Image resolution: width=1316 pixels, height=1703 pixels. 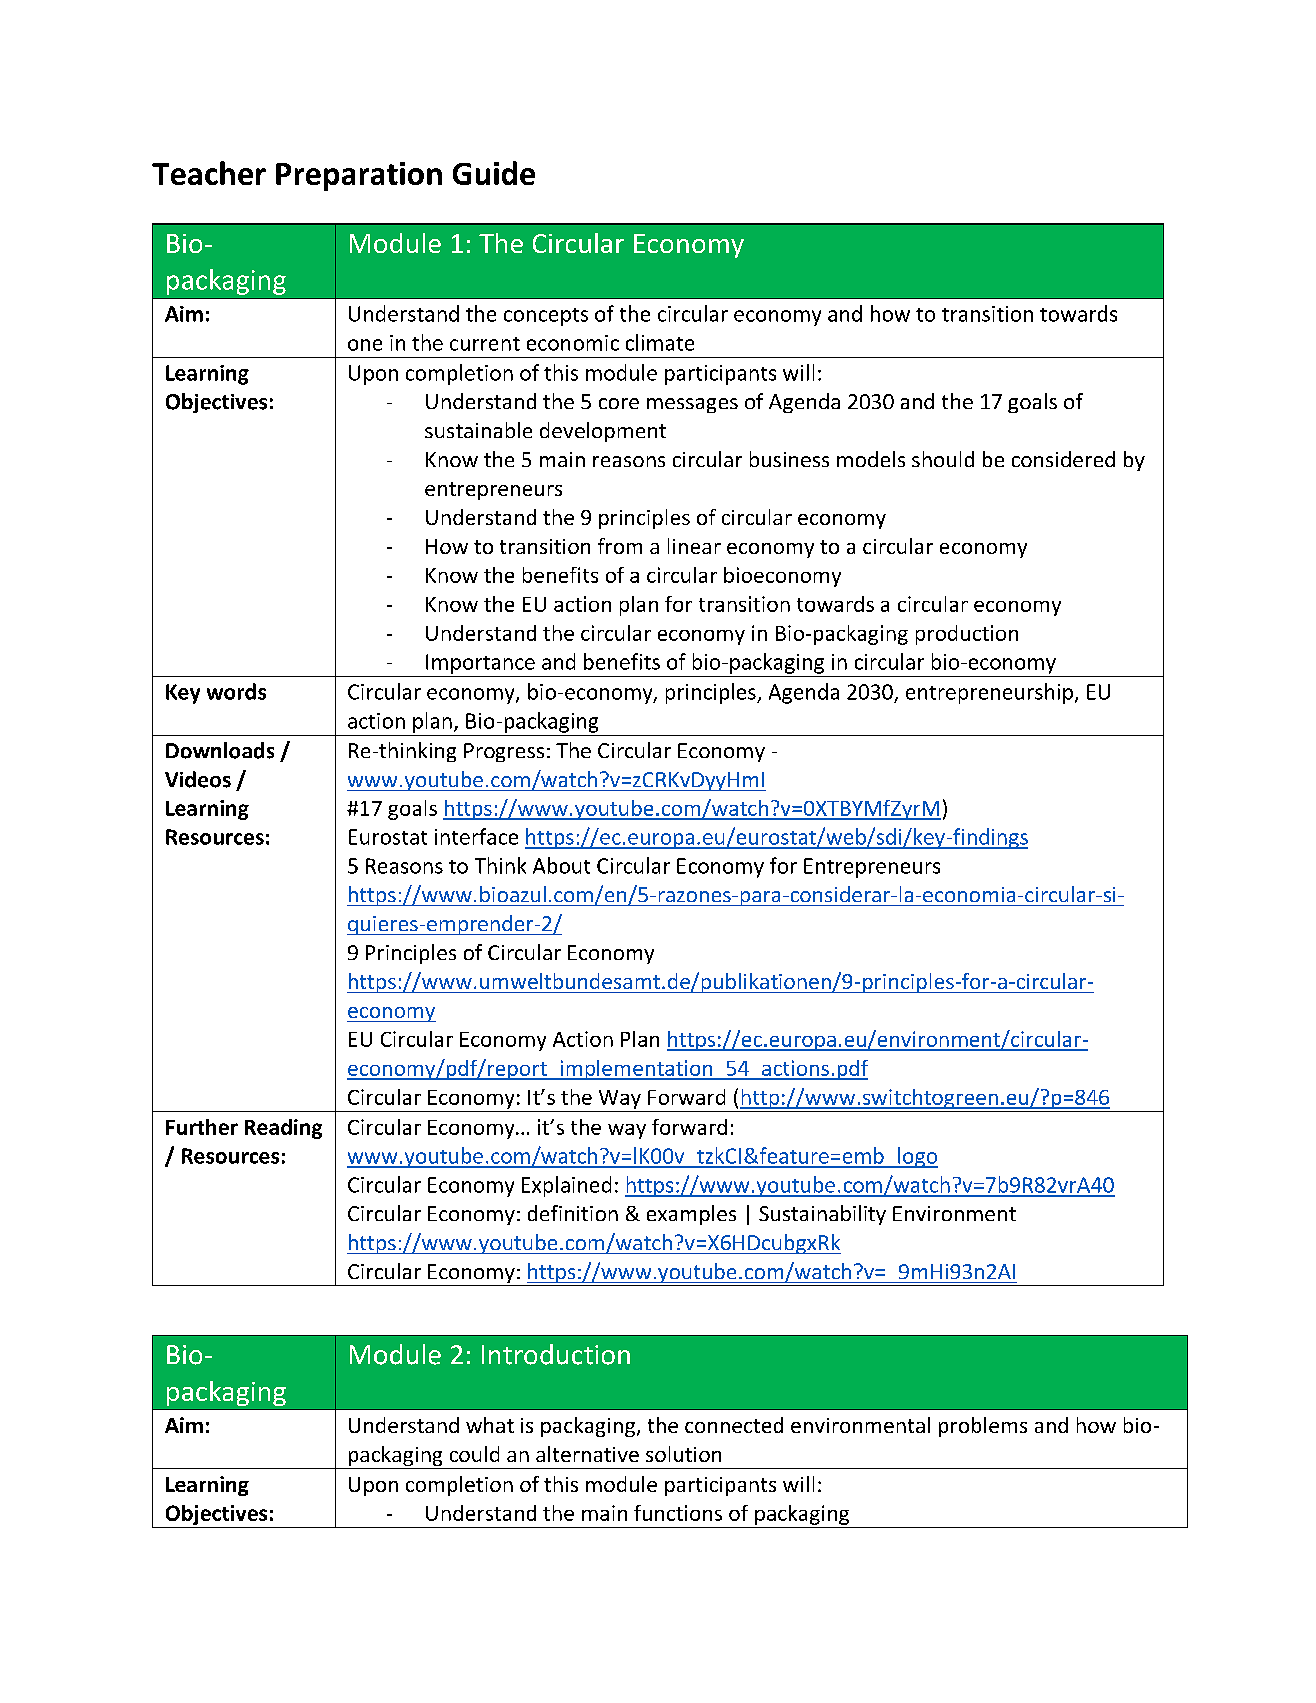 I want to click on should, so click(x=943, y=459).
